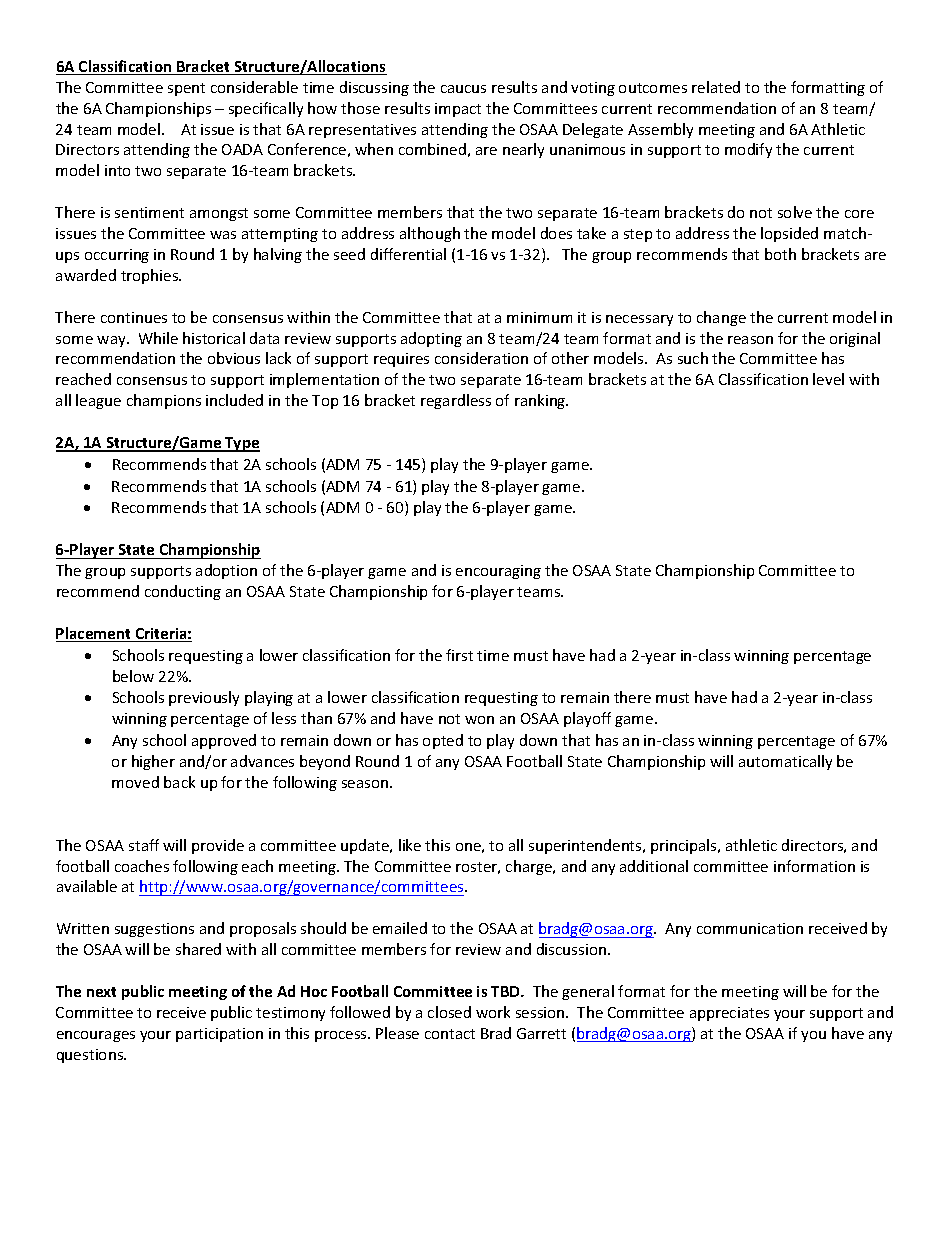  Describe the element at coordinates (685, 846) in the image. I see `principals` at that location.
